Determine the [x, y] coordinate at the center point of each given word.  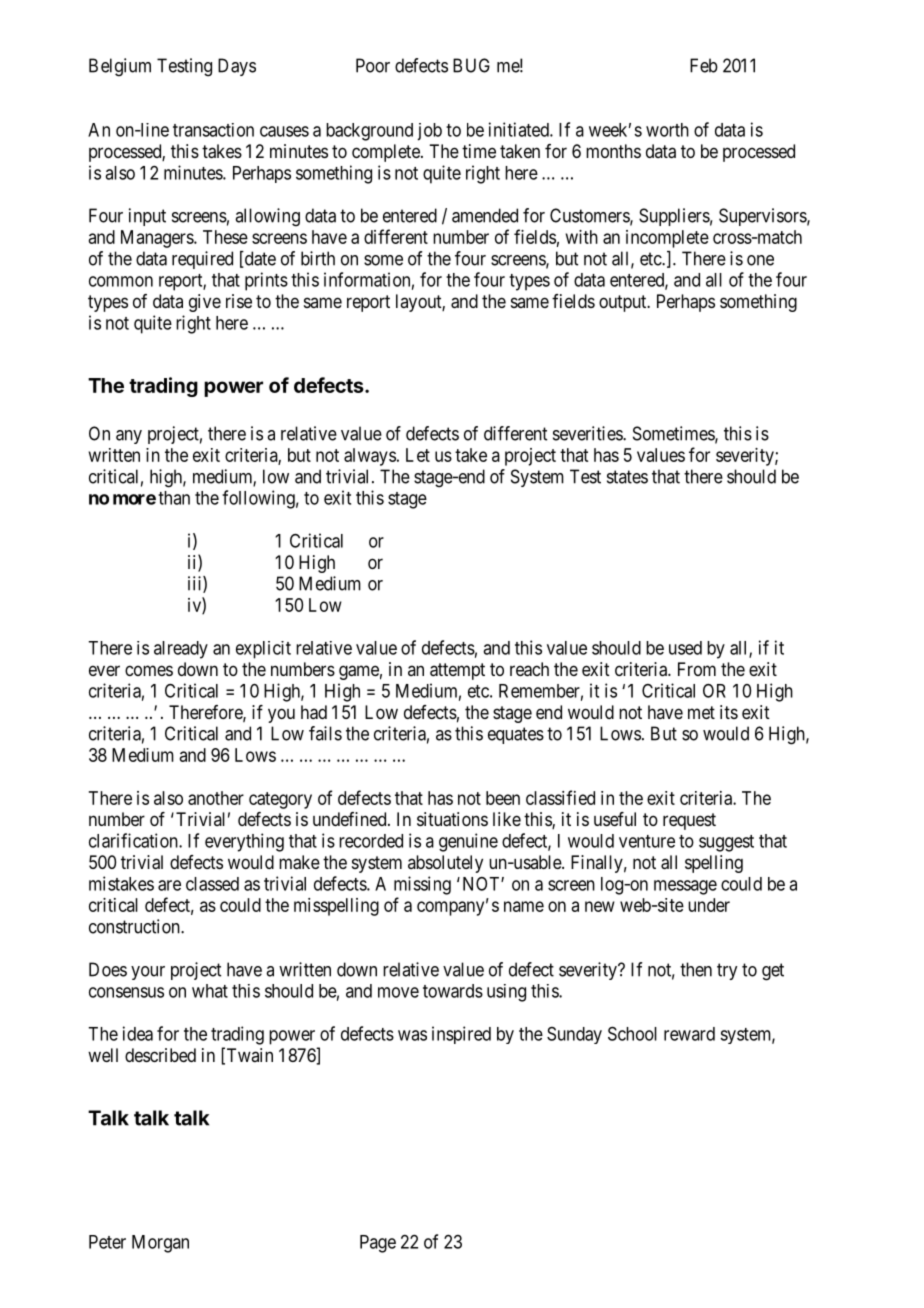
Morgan [160, 1244]
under [709, 905]
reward [689, 1034]
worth [667, 130]
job [429, 132]
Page [378, 1244]
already [181, 650]
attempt [457, 671]
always [370, 457]
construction [135, 926]
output [624, 303]
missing [422, 885]
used [685, 648]
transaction [213, 130]
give [205, 303]
